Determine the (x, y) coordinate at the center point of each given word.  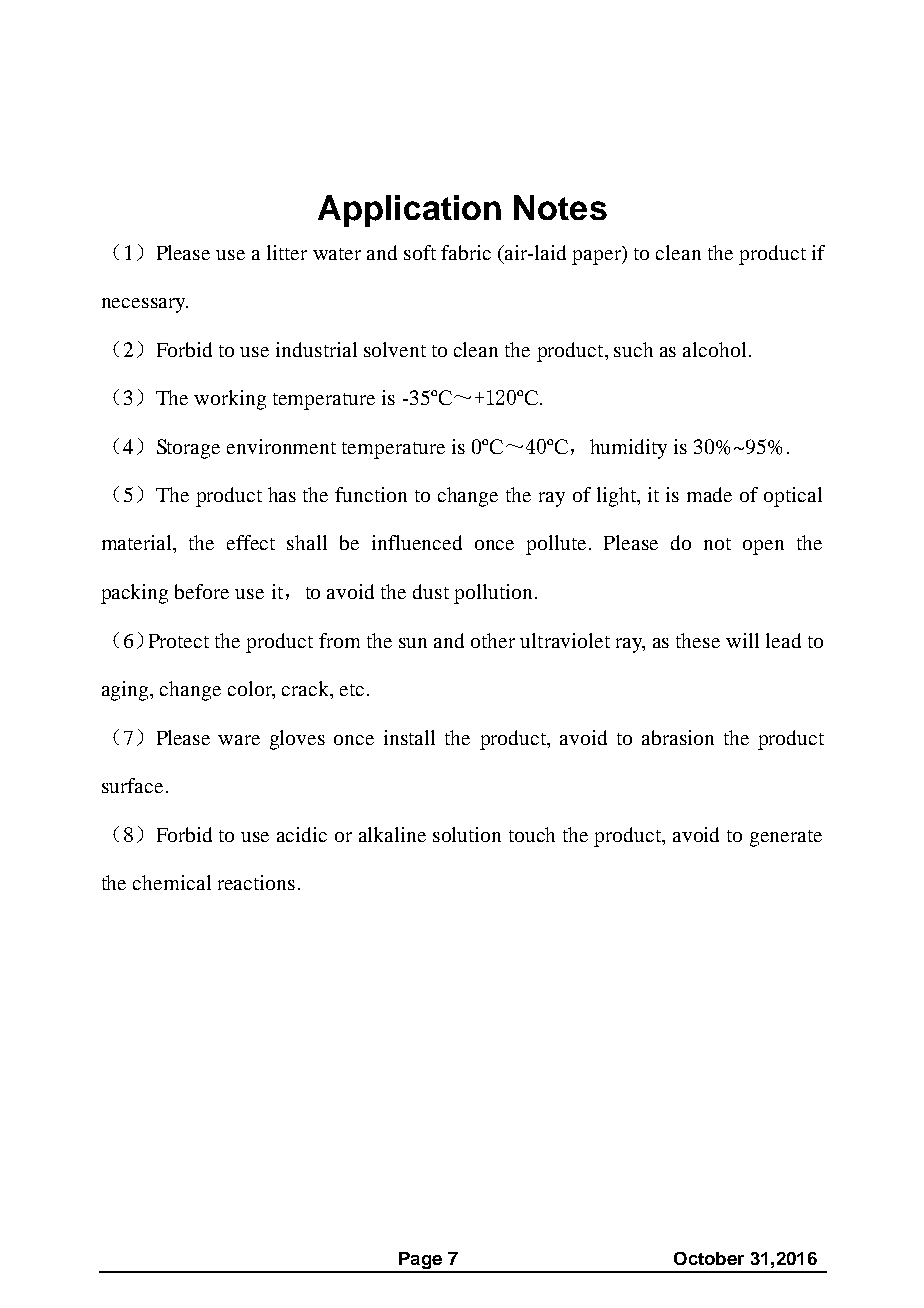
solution (467, 834)
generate (786, 838)
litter (287, 252)
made (709, 494)
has (282, 494)
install (409, 737)
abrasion (678, 737)
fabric (466, 252)
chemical (172, 882)
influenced (417, 542)
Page (420, 1262)
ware (239, 740)
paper (597, 257)
